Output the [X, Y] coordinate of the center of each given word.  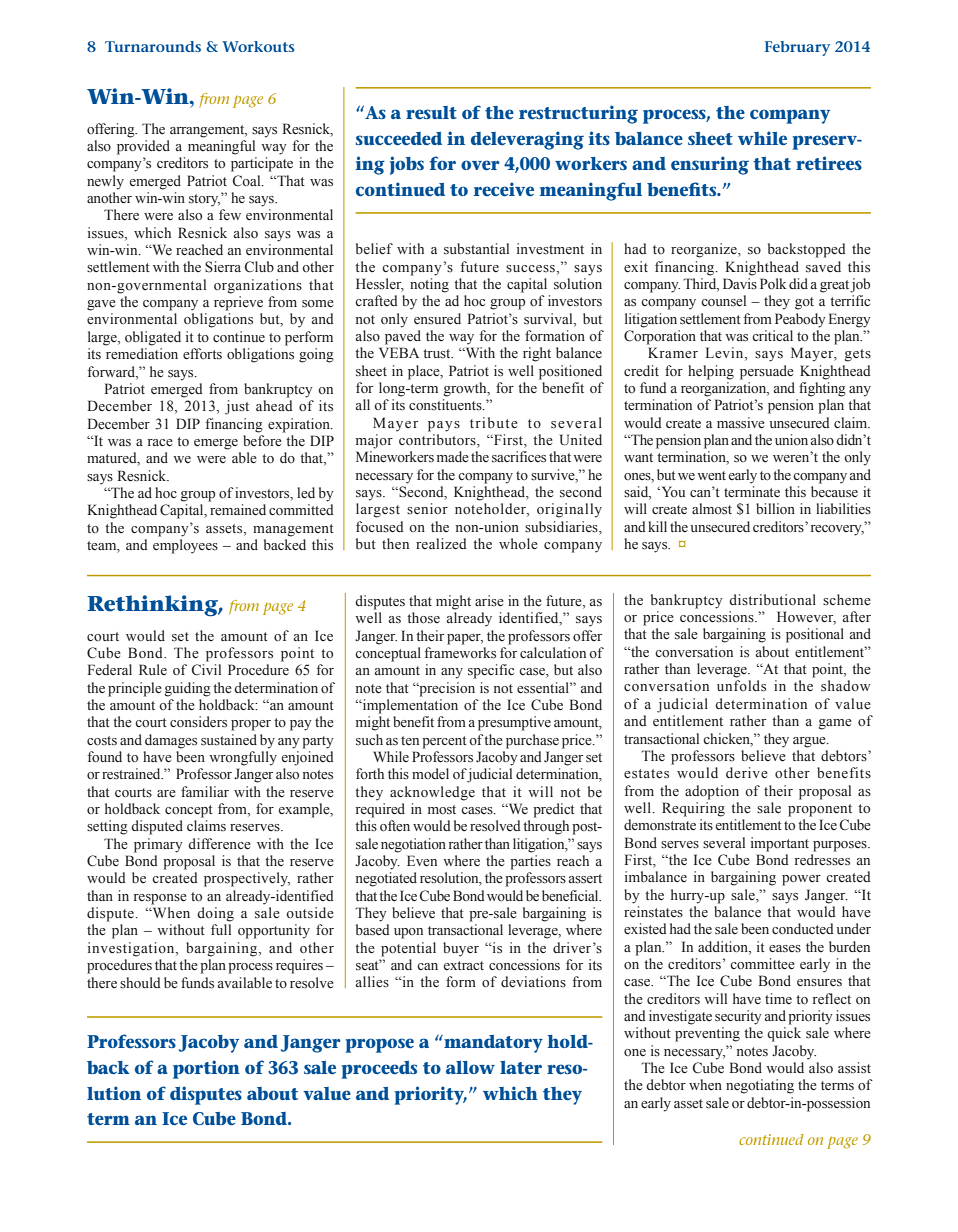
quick [784, 1034]
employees [185, 546]
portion [206, 1069]
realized [441, 544]
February [797, 48]
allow [470, 1067]
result [431, 112]
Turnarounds [153, 46]
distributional [772, 600]
